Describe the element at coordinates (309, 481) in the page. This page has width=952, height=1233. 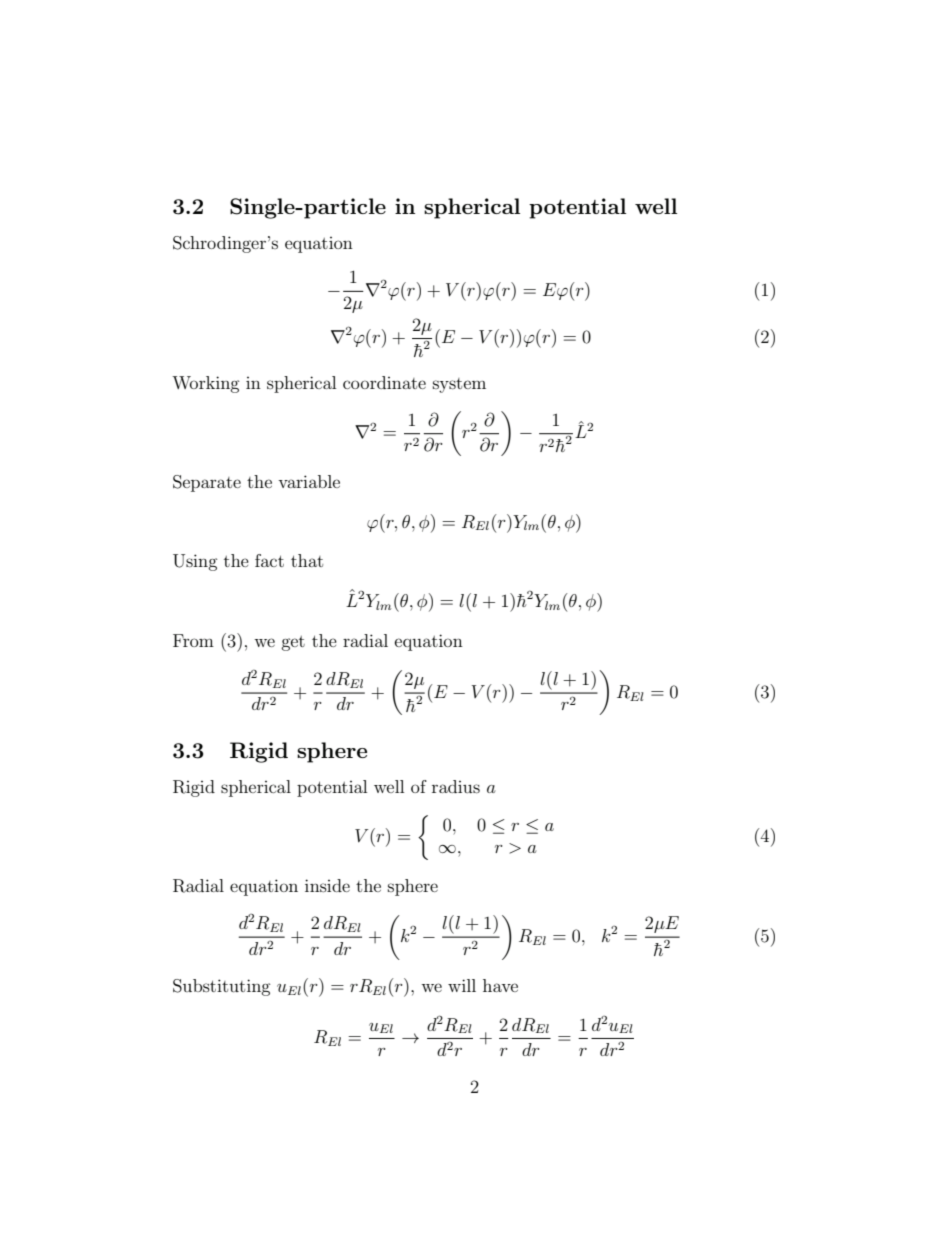
I see `variable` at that location.
